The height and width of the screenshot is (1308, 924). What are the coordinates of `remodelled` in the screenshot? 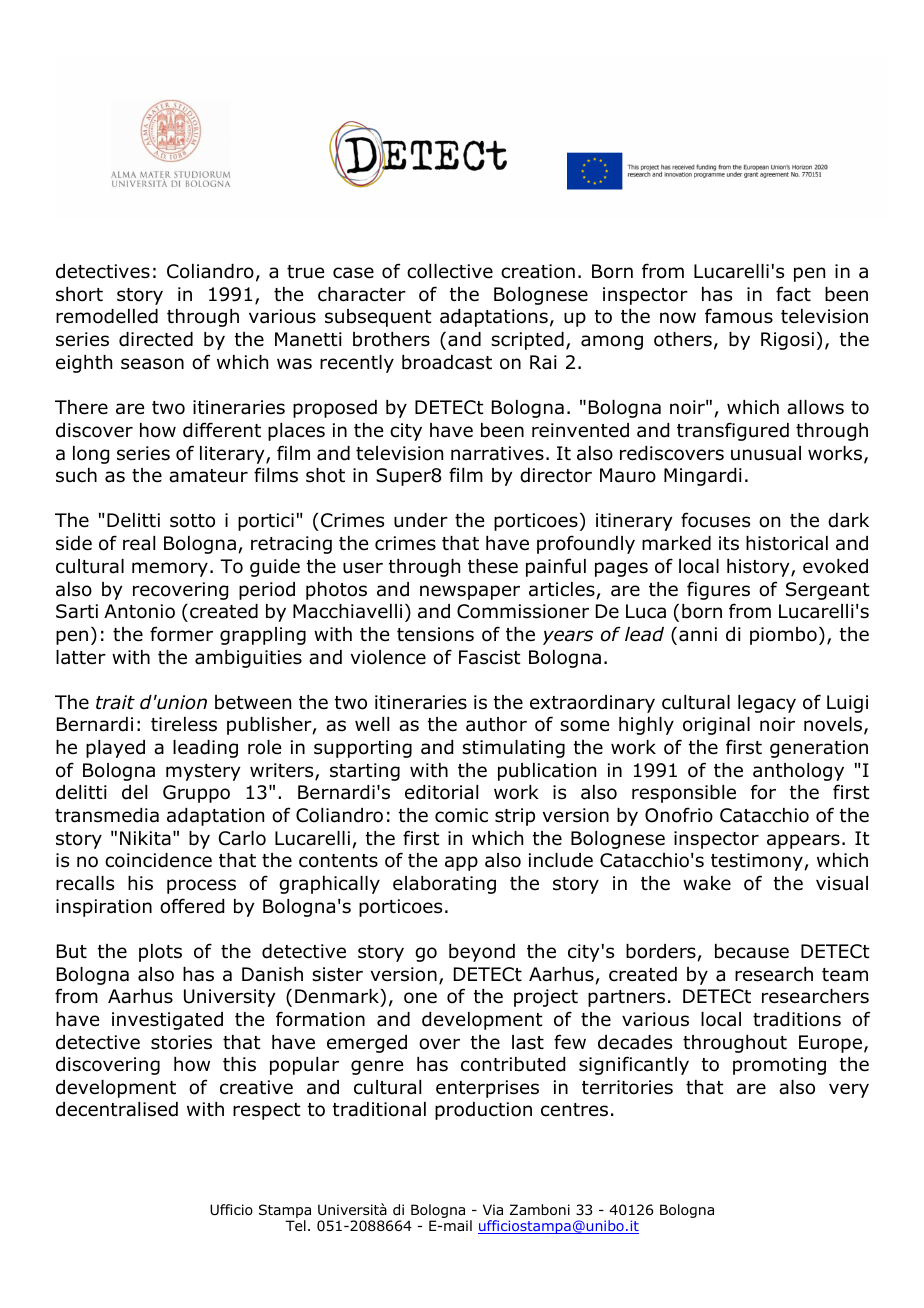 It's located at (107, 316).
